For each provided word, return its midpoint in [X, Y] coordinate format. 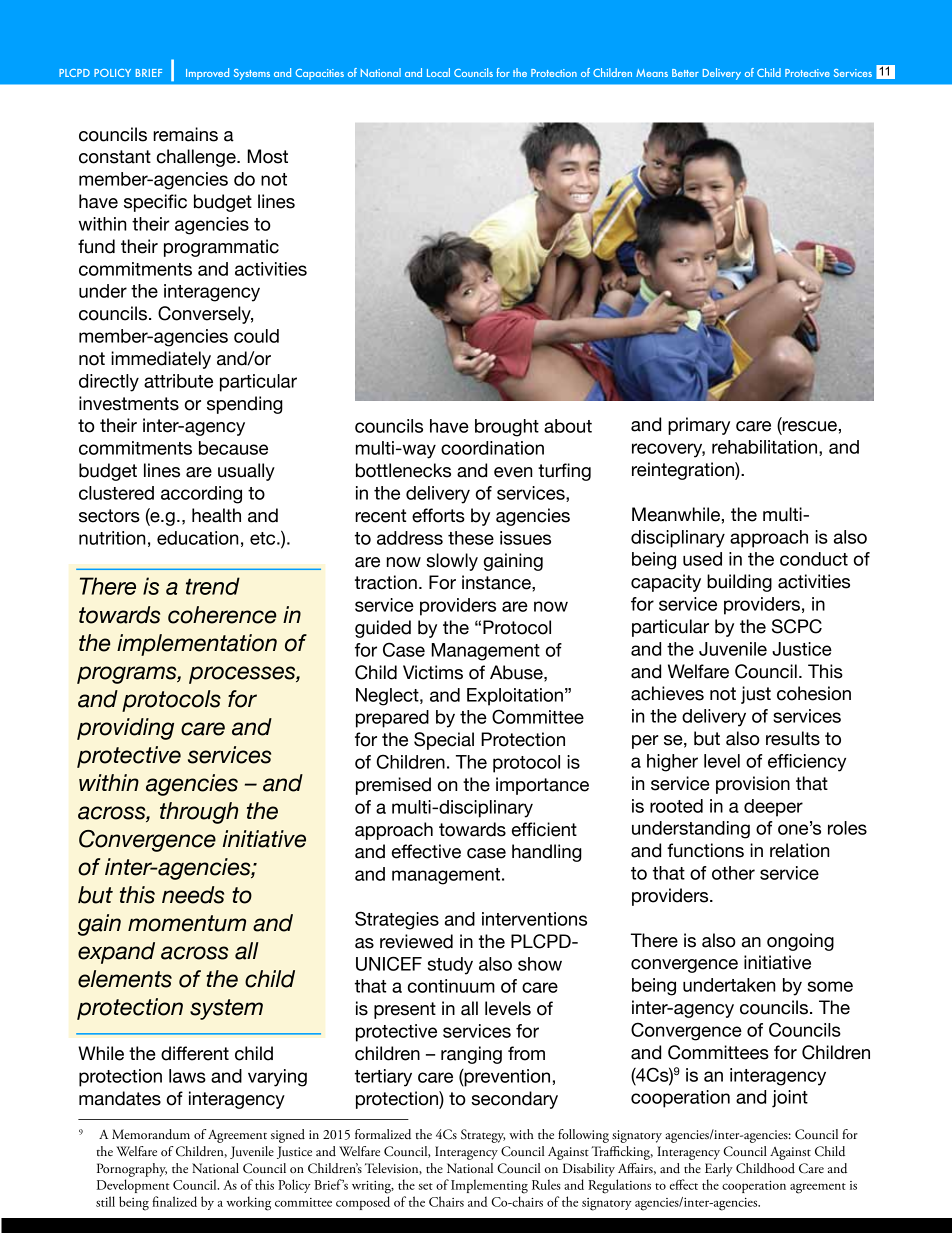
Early [719, 1170]
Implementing [489, 1186]
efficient [544, 829]
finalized [174, 1201]
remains [185, 134]
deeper [773, 808]
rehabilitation [766, 448]
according [201, 495]
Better [685, 73]
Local [438, 72]
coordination [492, 448]
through [199, 813]
